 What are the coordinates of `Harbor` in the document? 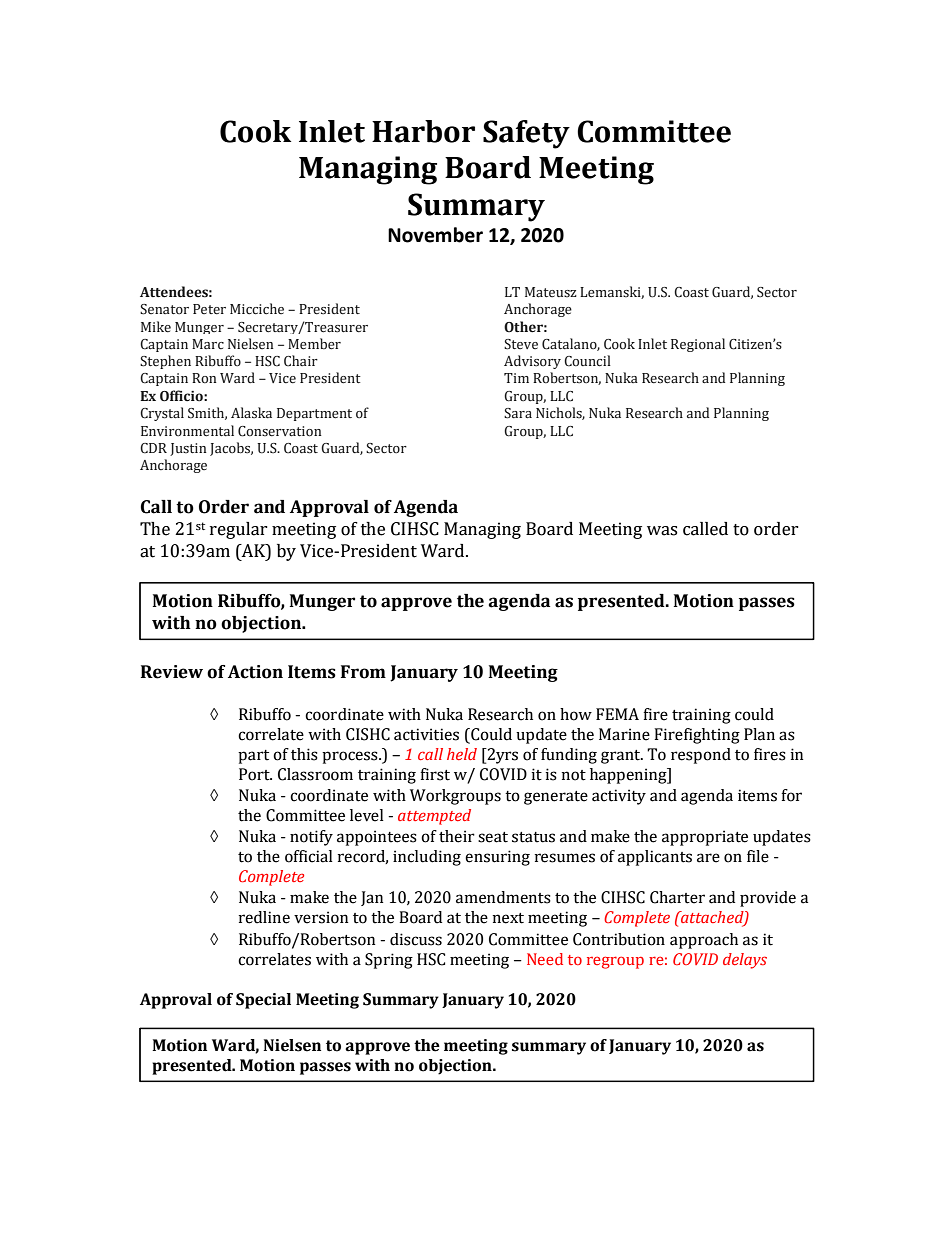 It's located at (423, 131).
